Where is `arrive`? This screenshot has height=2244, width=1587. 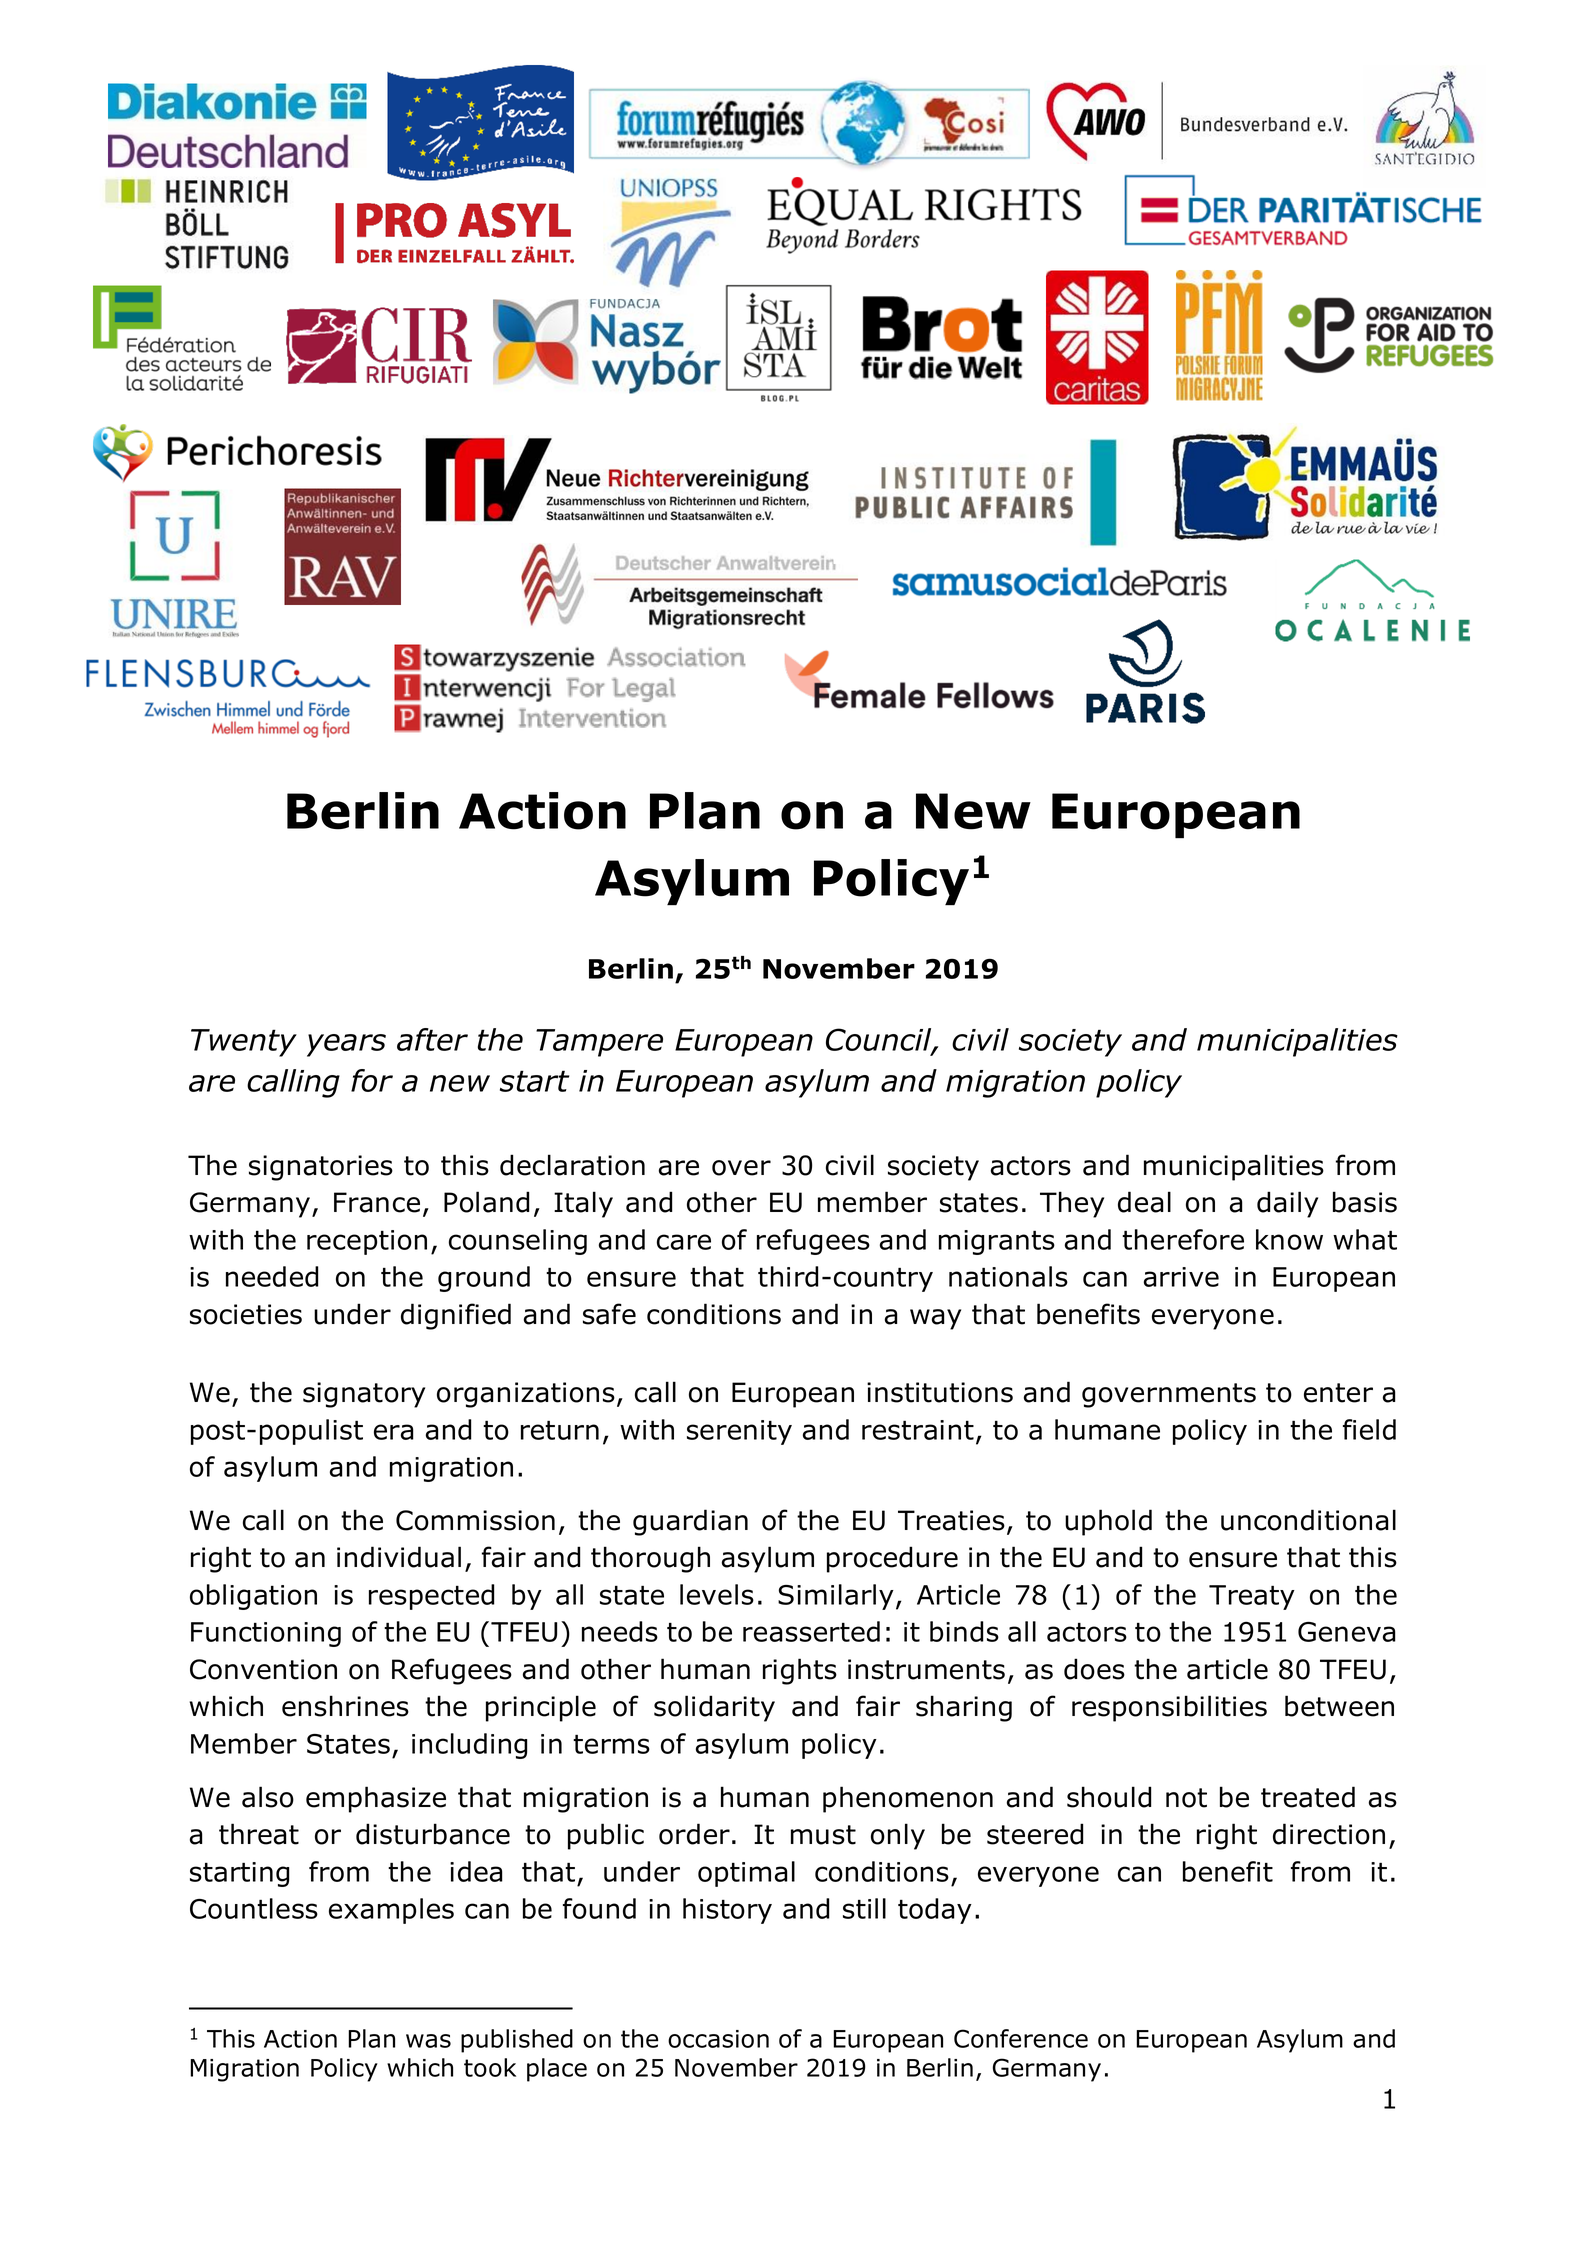 arrive is located at coordinates (1181, 1277).
